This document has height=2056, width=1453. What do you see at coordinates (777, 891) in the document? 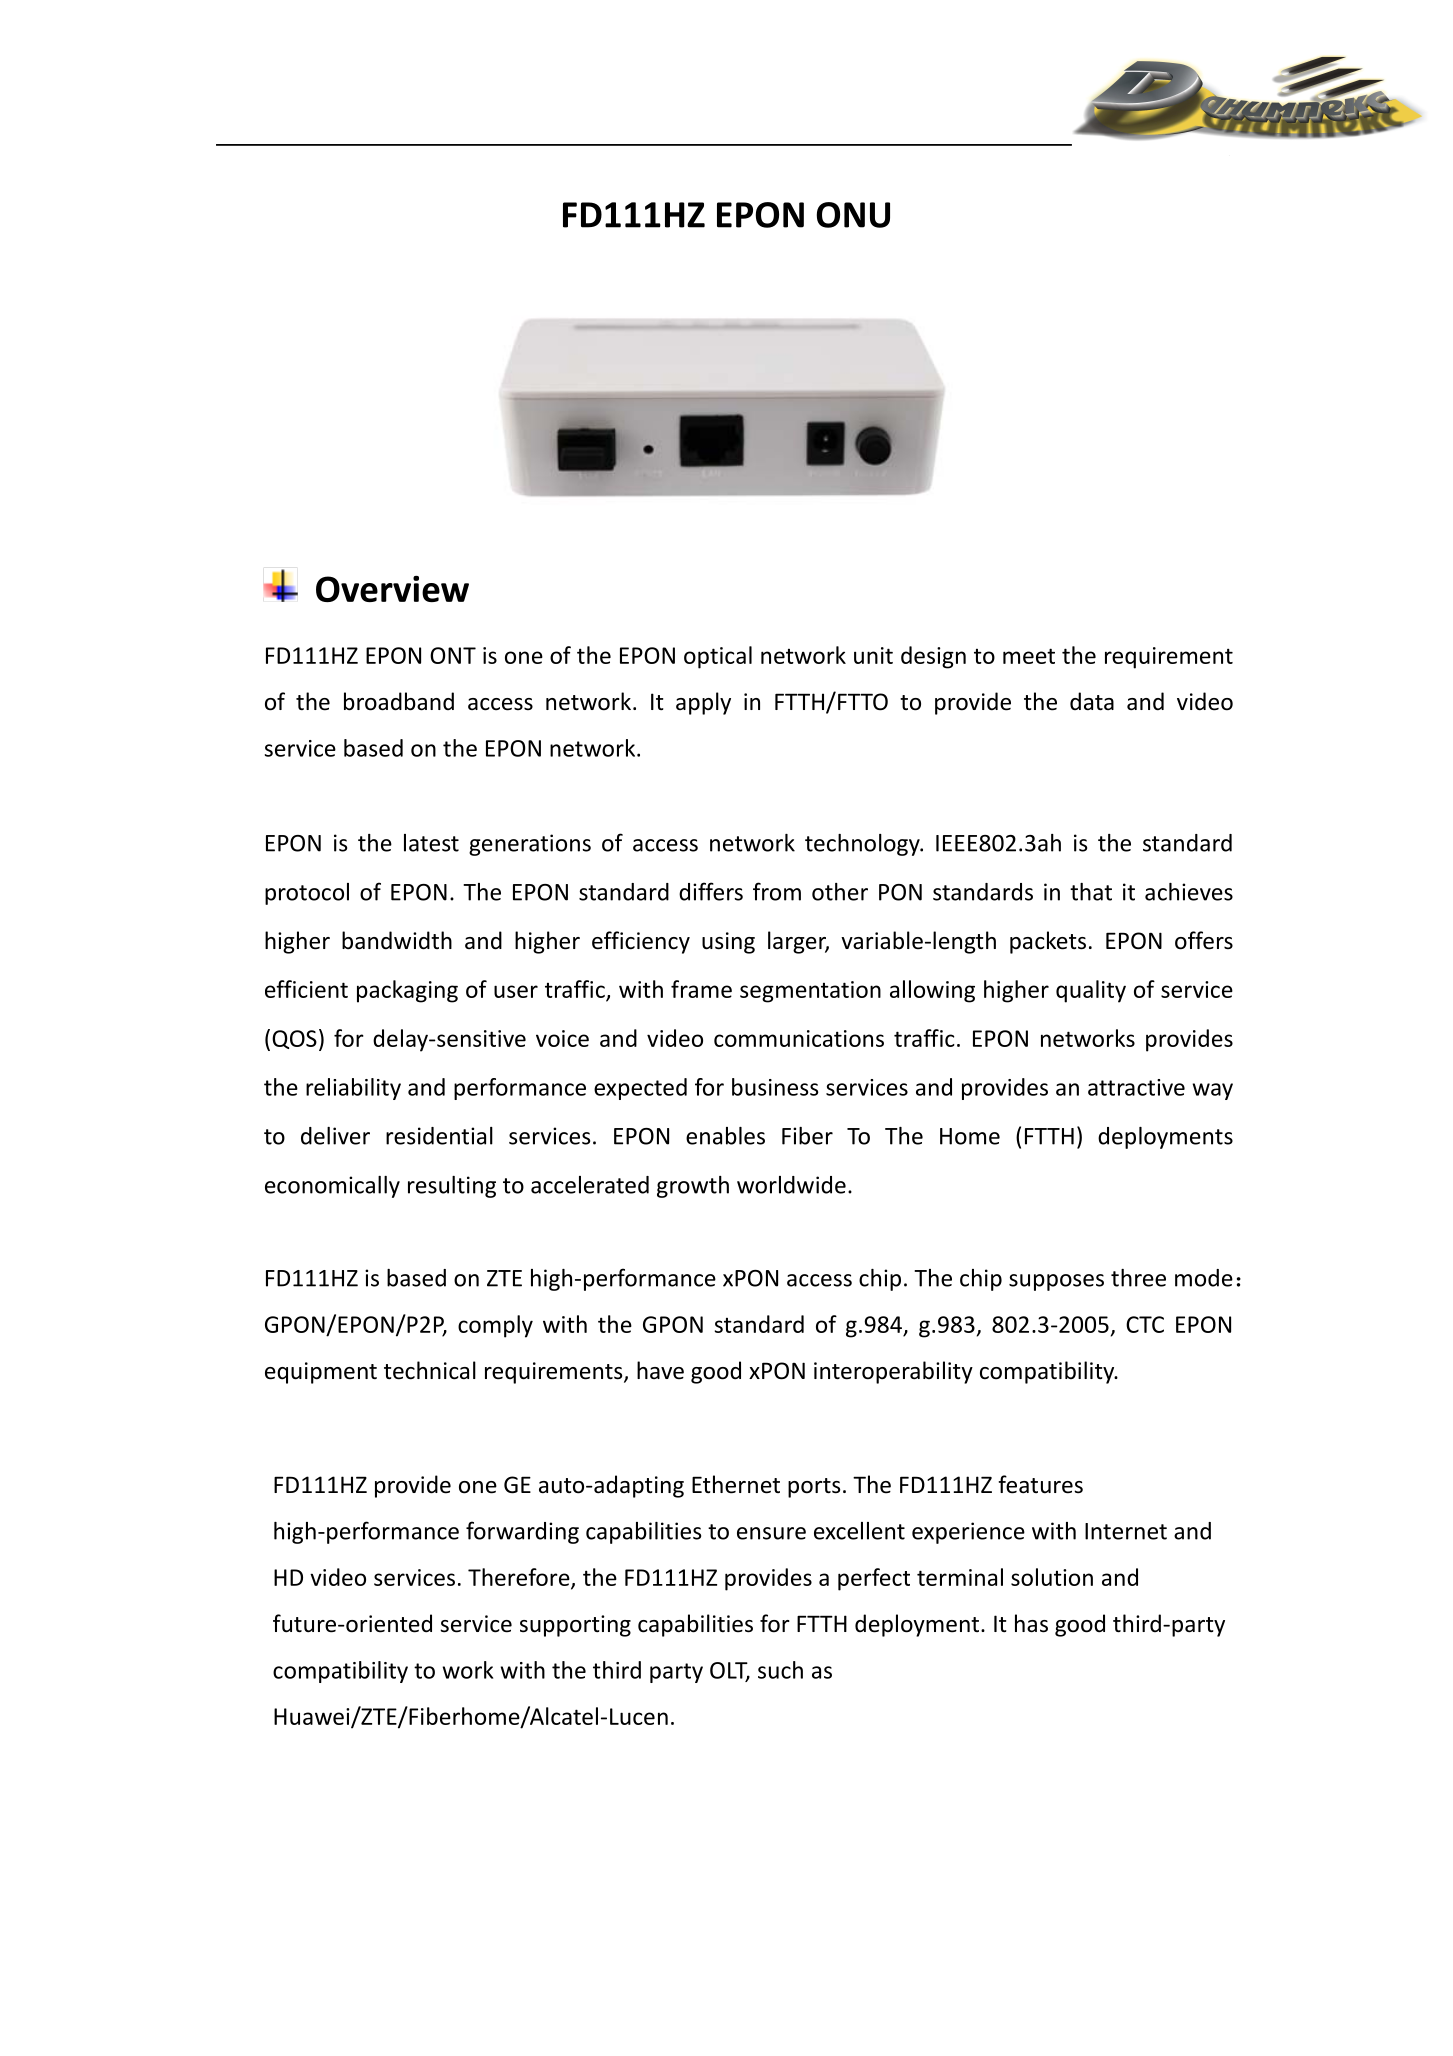
I see `from` at bounding box center [777, 891].
